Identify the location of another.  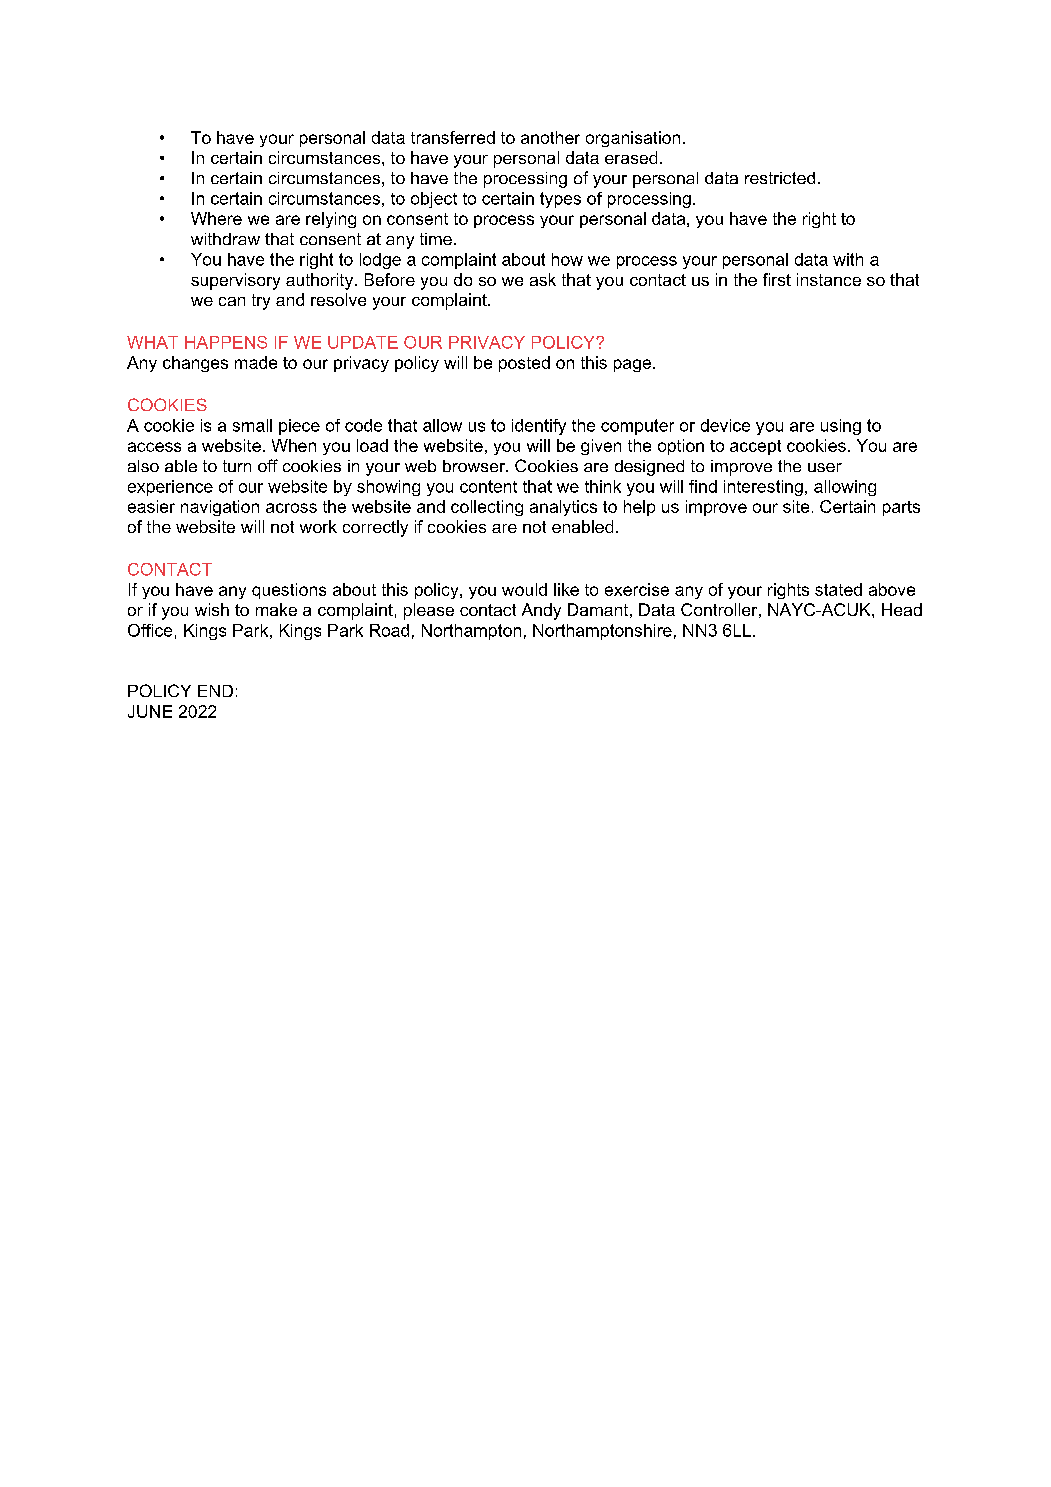
(550, 137).
